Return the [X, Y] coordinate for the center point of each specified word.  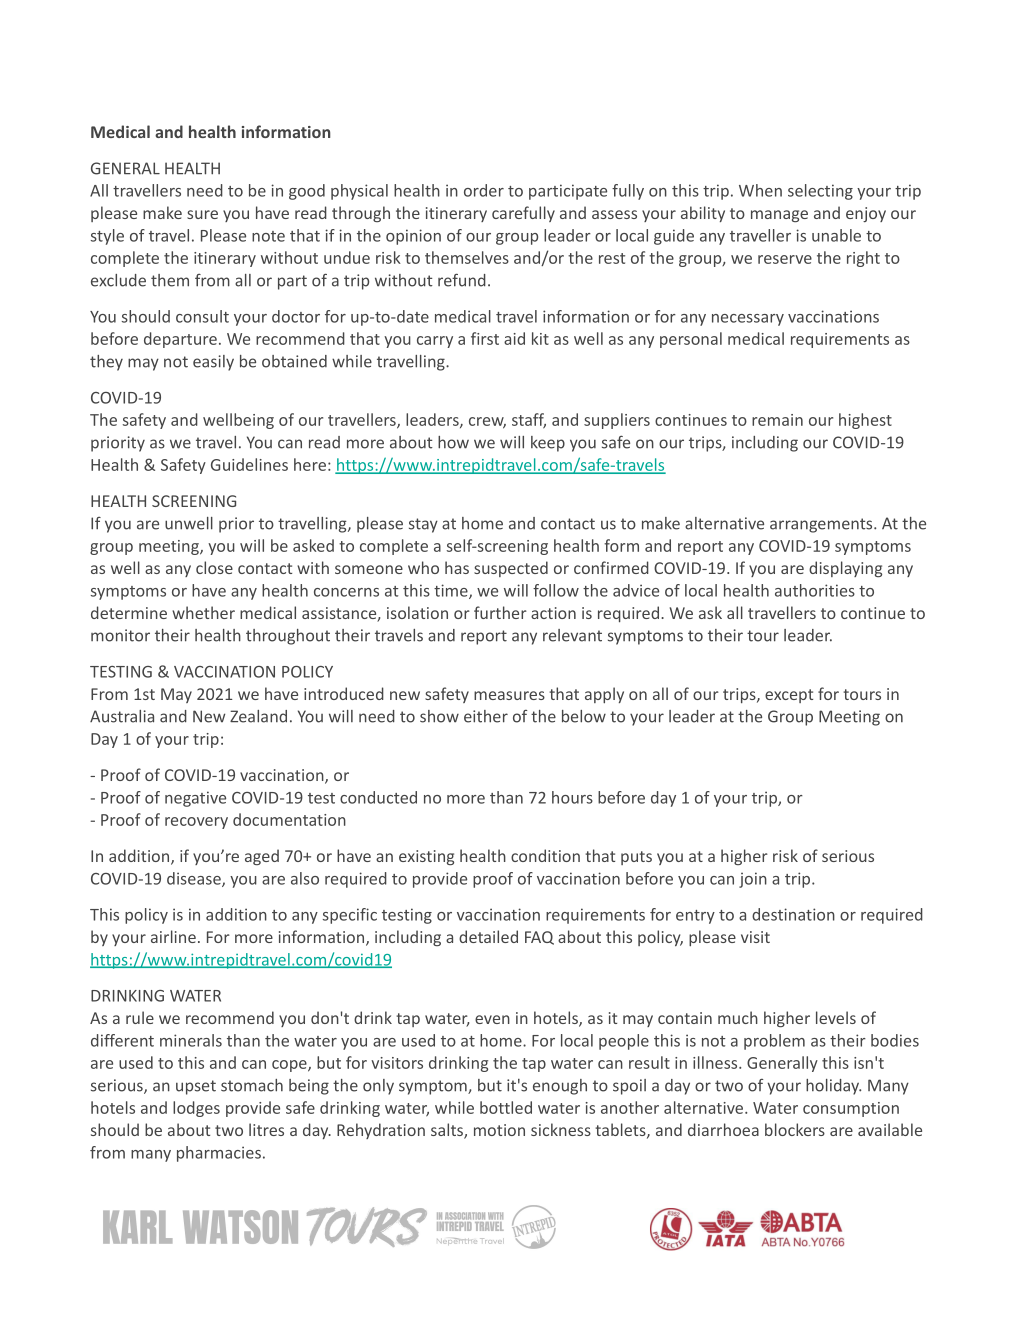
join [753, 880]
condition [545, 855]
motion [499, 1130]
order [484, 190]
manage [779, 216]
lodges [196, 1109]
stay [423, 525]
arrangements [822, 525]
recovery [196, 823]
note [268, 236]
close [214, 567]
